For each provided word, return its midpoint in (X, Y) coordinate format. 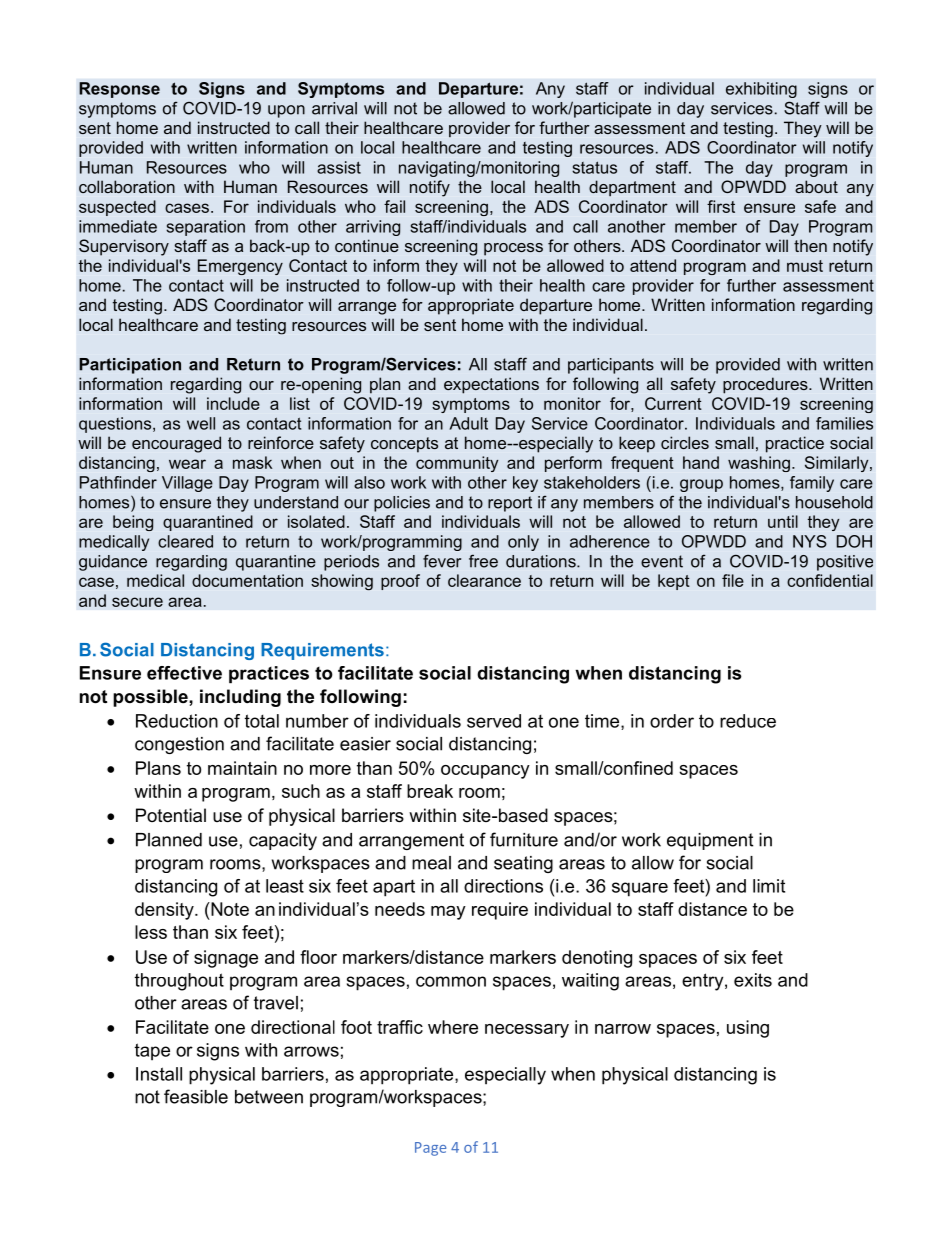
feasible (196, 1096)
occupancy (485, 772)
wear (187, 464)
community (457, 464)
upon (286, 111)
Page (430, 1149)
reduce (748, 721)
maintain (242, 768)
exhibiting (761, 90)
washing (759, 464)
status (594, 167)
